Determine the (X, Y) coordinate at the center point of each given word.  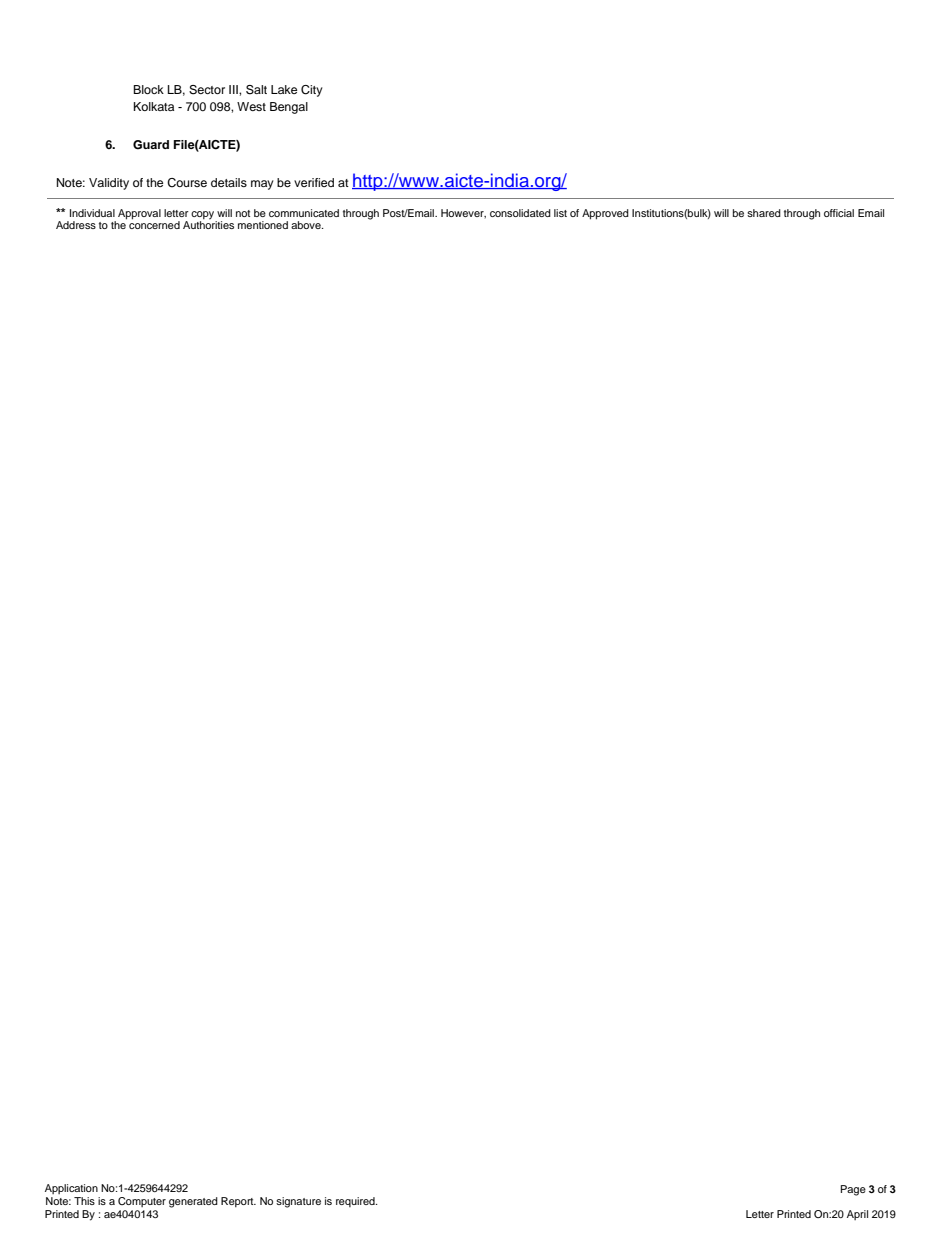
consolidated (520, 213)
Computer (142, 1202)
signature (298, 1202)
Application (71, 1189)
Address (76, 225)
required (356, 1202)
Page (853, 1190)
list (560, 213)
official (839, 213)
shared (764, 213)
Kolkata (154, 106)
